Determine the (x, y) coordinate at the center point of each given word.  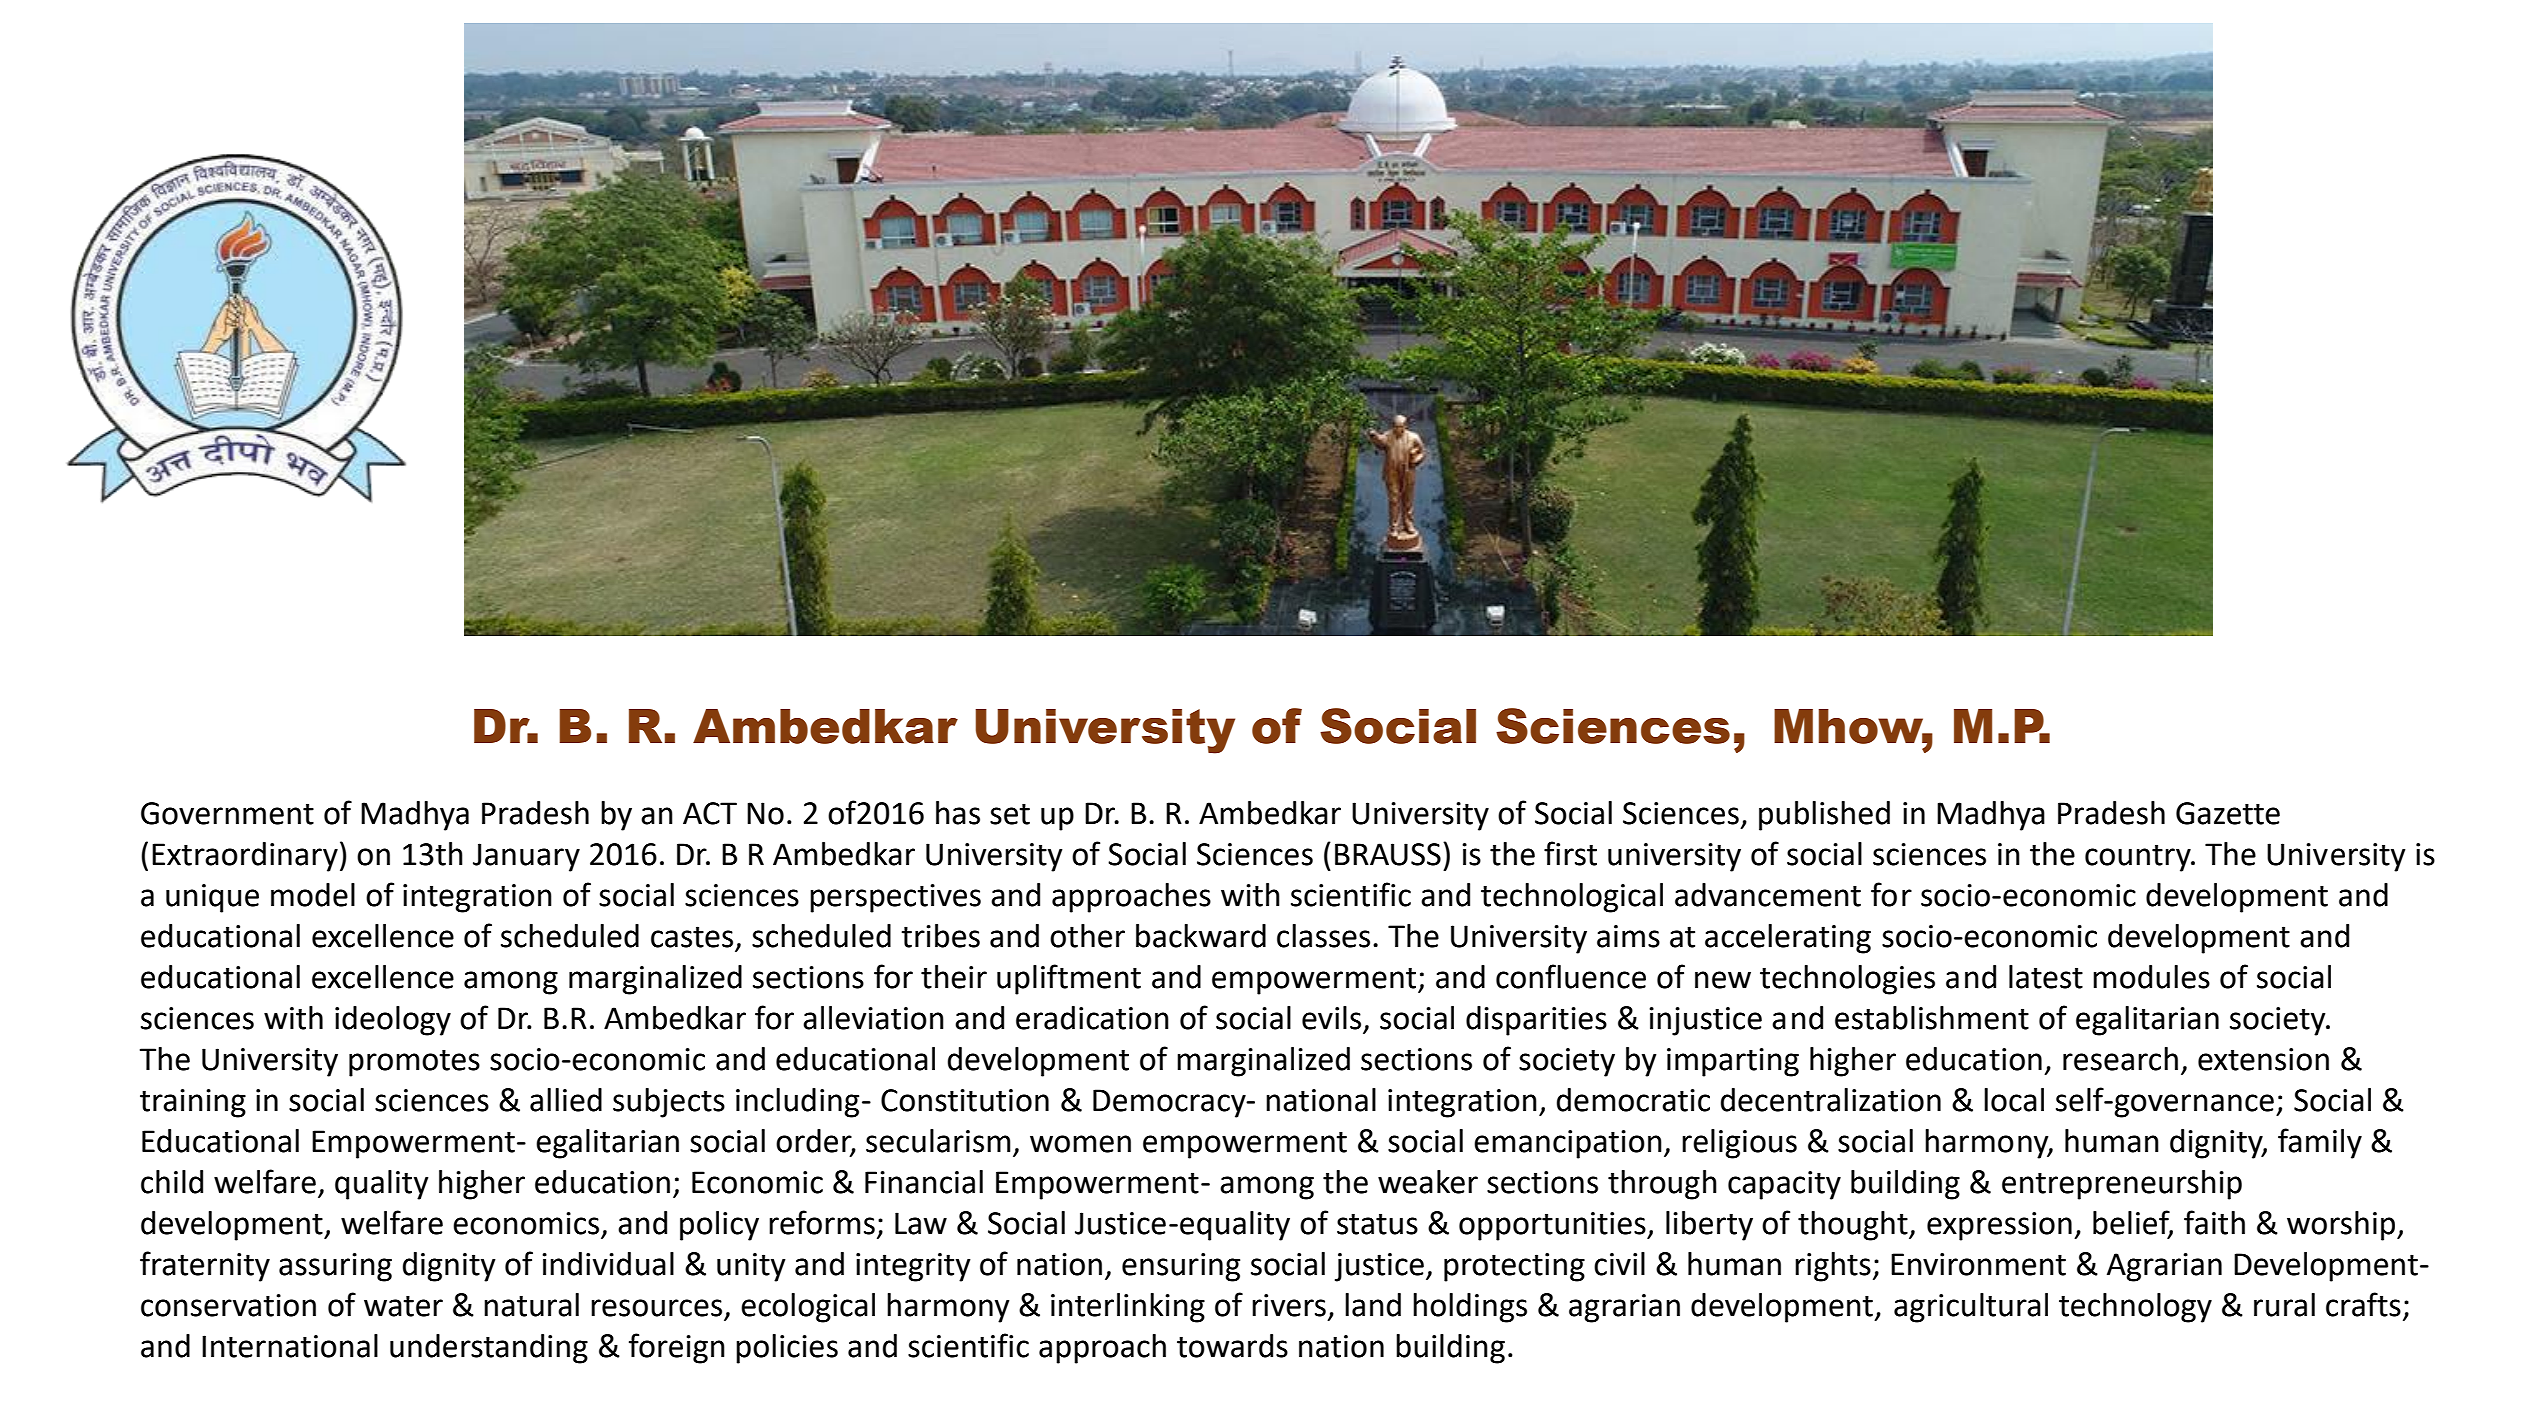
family (2320, 1143)
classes (1323, 936)
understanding (489, 1349)
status (1377, 1224)
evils (1331, 1018)
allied (566, 1100)
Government (227, 813)
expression (1999, 1226)
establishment (1932, 1018)
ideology (393, 1021)
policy (719, 1226)
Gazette (2228, 813)
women (1080, 1144)
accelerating (1788, 939)
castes (692, 937)
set (1010, 814)
